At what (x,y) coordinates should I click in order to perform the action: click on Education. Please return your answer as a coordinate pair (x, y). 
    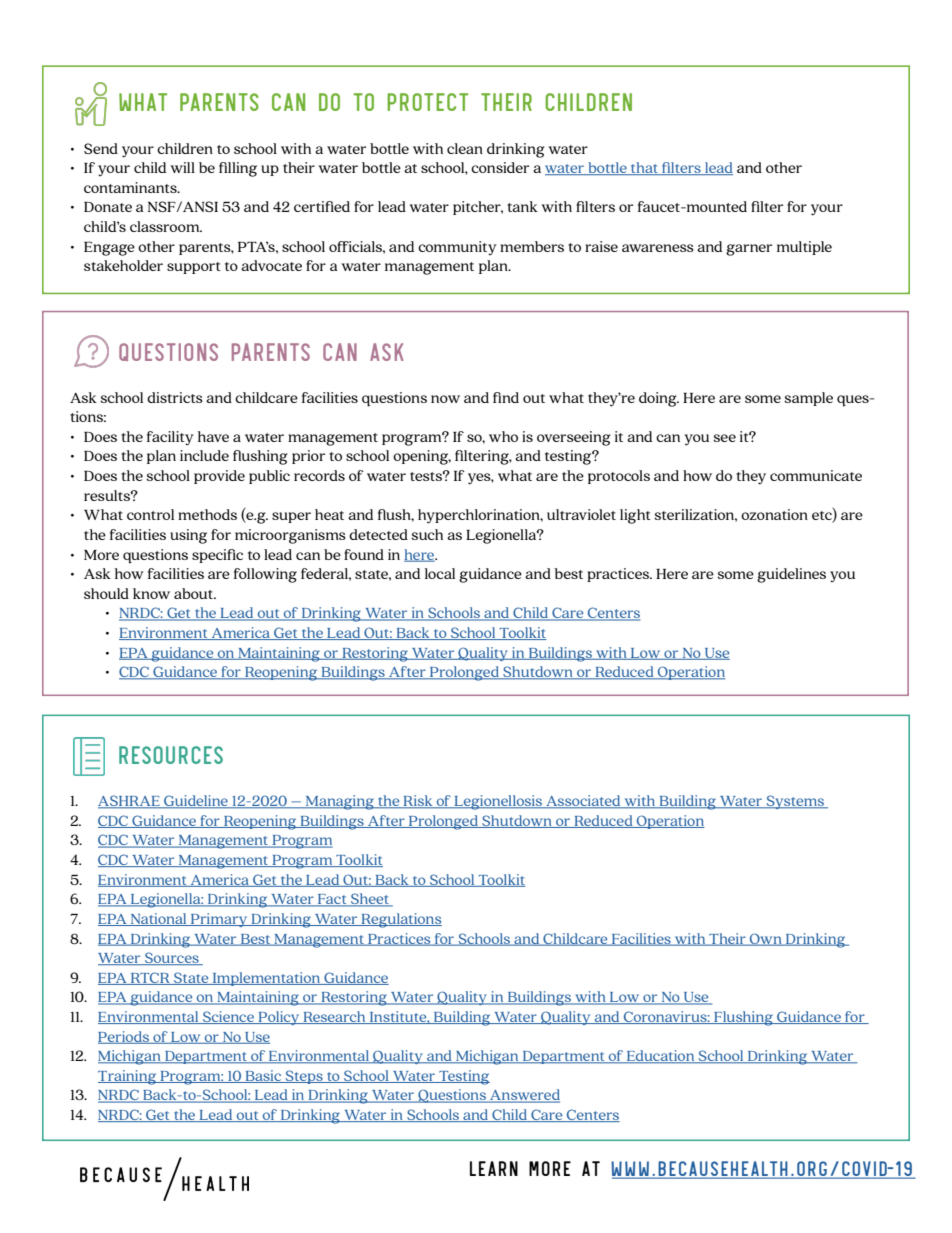
    Looking at the image, I should click on (660, 1057).
